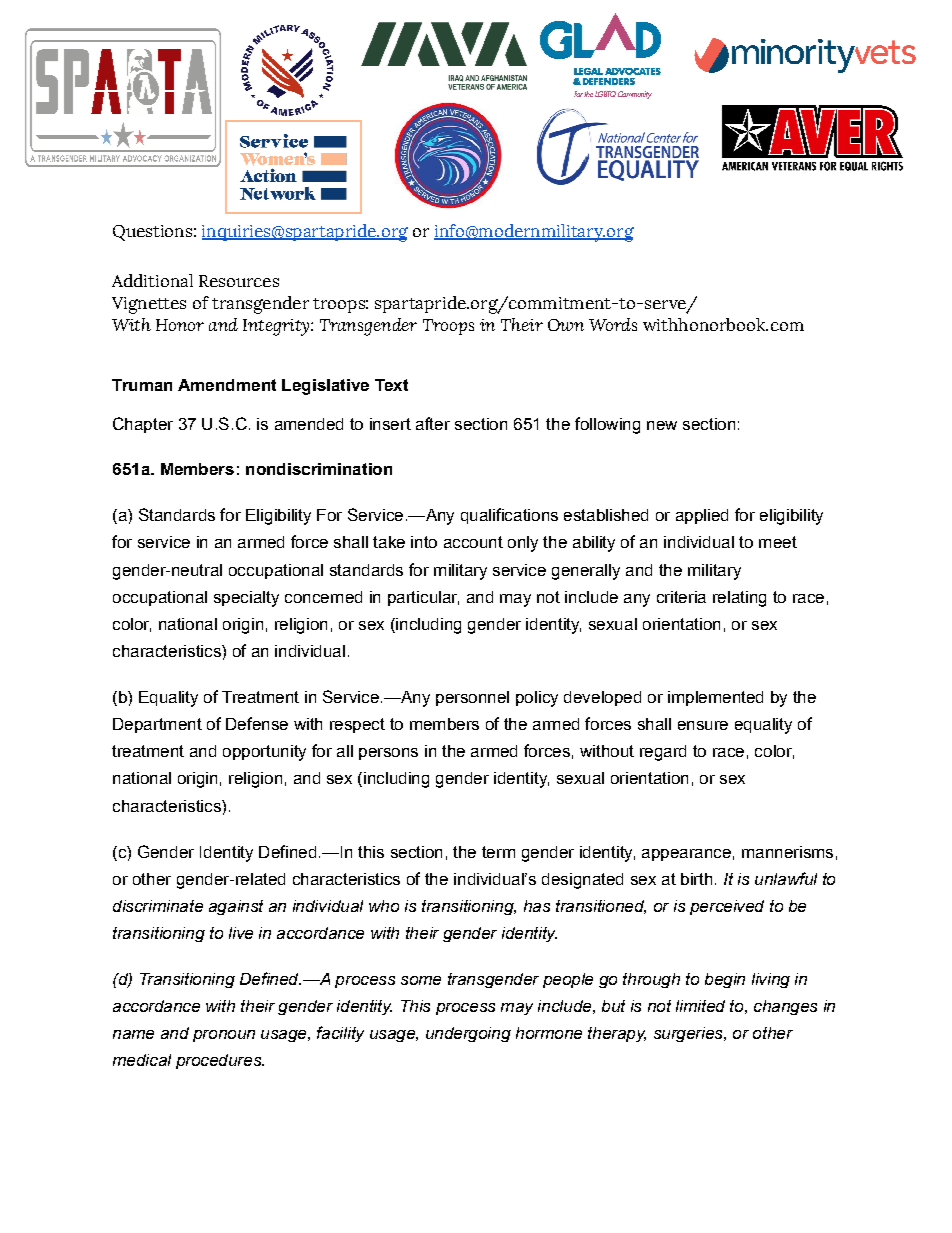 This page has width=952, height=1233. What do you see at coordinates (239, 281) in the page?
I see `Resources` at bounding box center [239, 281].
